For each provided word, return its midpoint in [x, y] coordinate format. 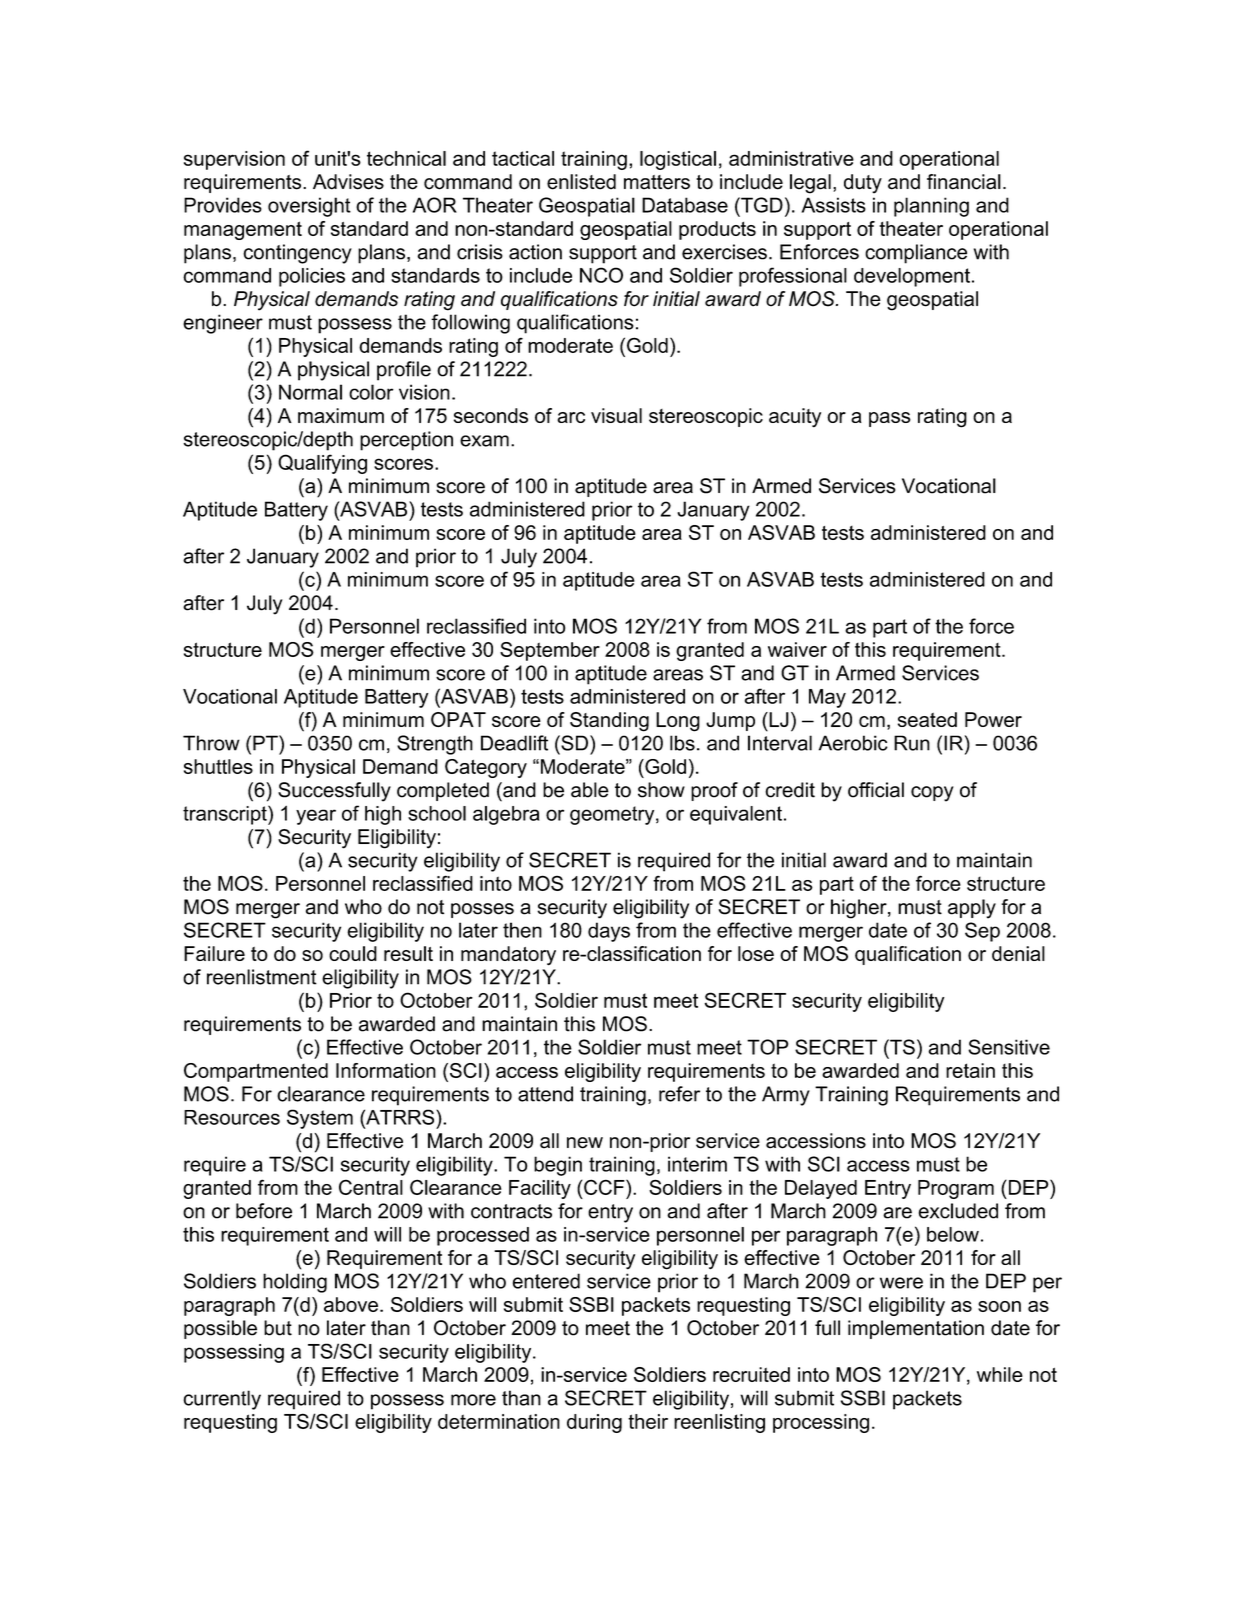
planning [931, 207]
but [278, 1328]
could [353, 953]
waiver [797, 649]
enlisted [581, 182]
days [609, 932]
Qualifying [322, 464]
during [594, 1423]
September [550, 651]
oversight [309, 207]
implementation [916, 1329]
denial [1018, 953]
